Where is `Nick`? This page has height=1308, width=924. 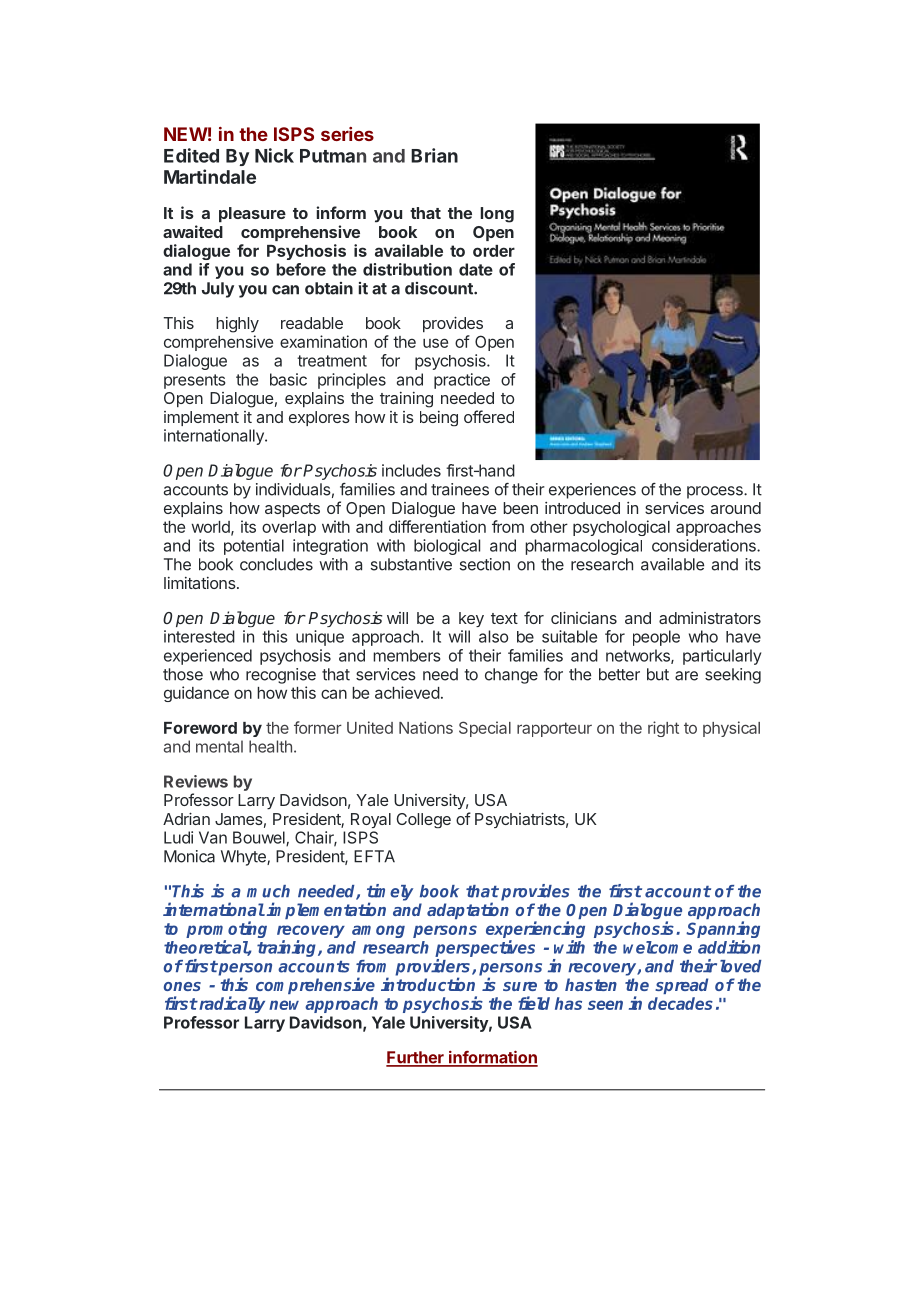 Nick is located at coordinates (274, 155).
